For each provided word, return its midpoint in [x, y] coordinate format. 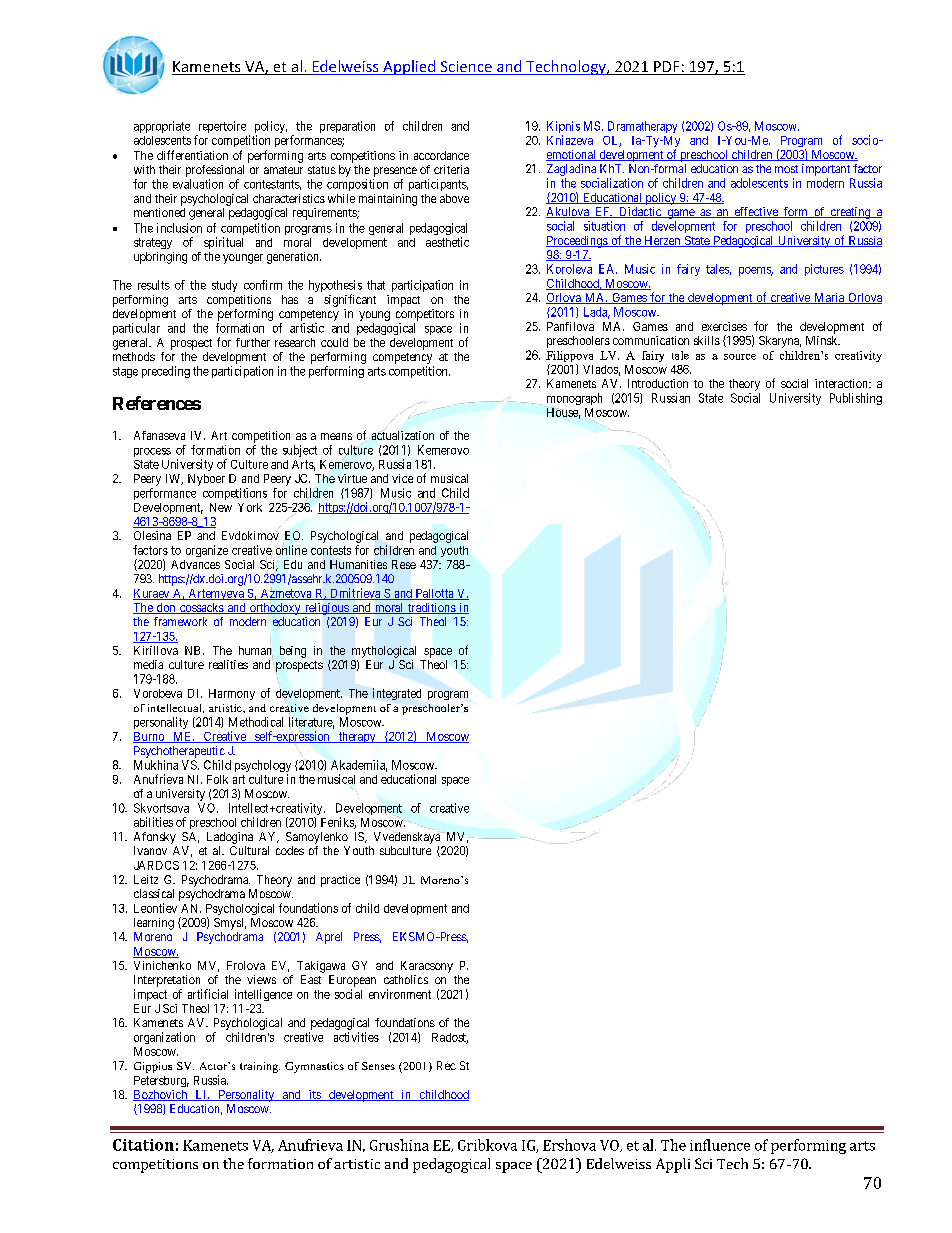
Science [466, 68]
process [152, 452]
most [786, 169]
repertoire [221, 128]
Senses [378, 1066]
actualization [402, 435]
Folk [217, 779]
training [260, 1067]
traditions [431, 608]
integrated [397, 694]
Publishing [856, 399]
